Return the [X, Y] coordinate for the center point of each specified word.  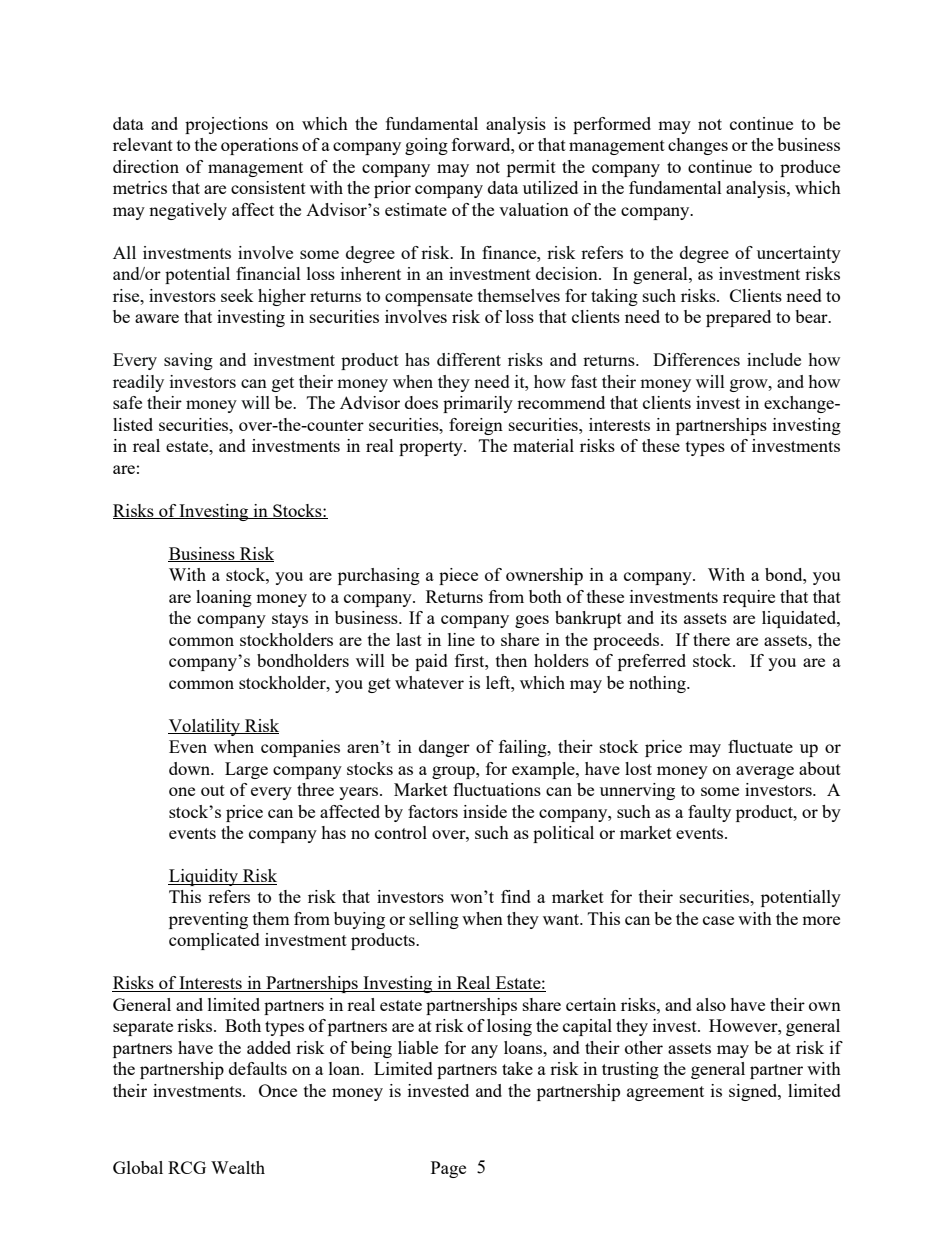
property [432, 448]
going [426, 146]
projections [226, 125]
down [191, 768]
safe [127, 402]
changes [698, 146]
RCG [187, 1167]
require [749, 598]
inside [485, 811]
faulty [709, 813]
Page [448, 1169]
